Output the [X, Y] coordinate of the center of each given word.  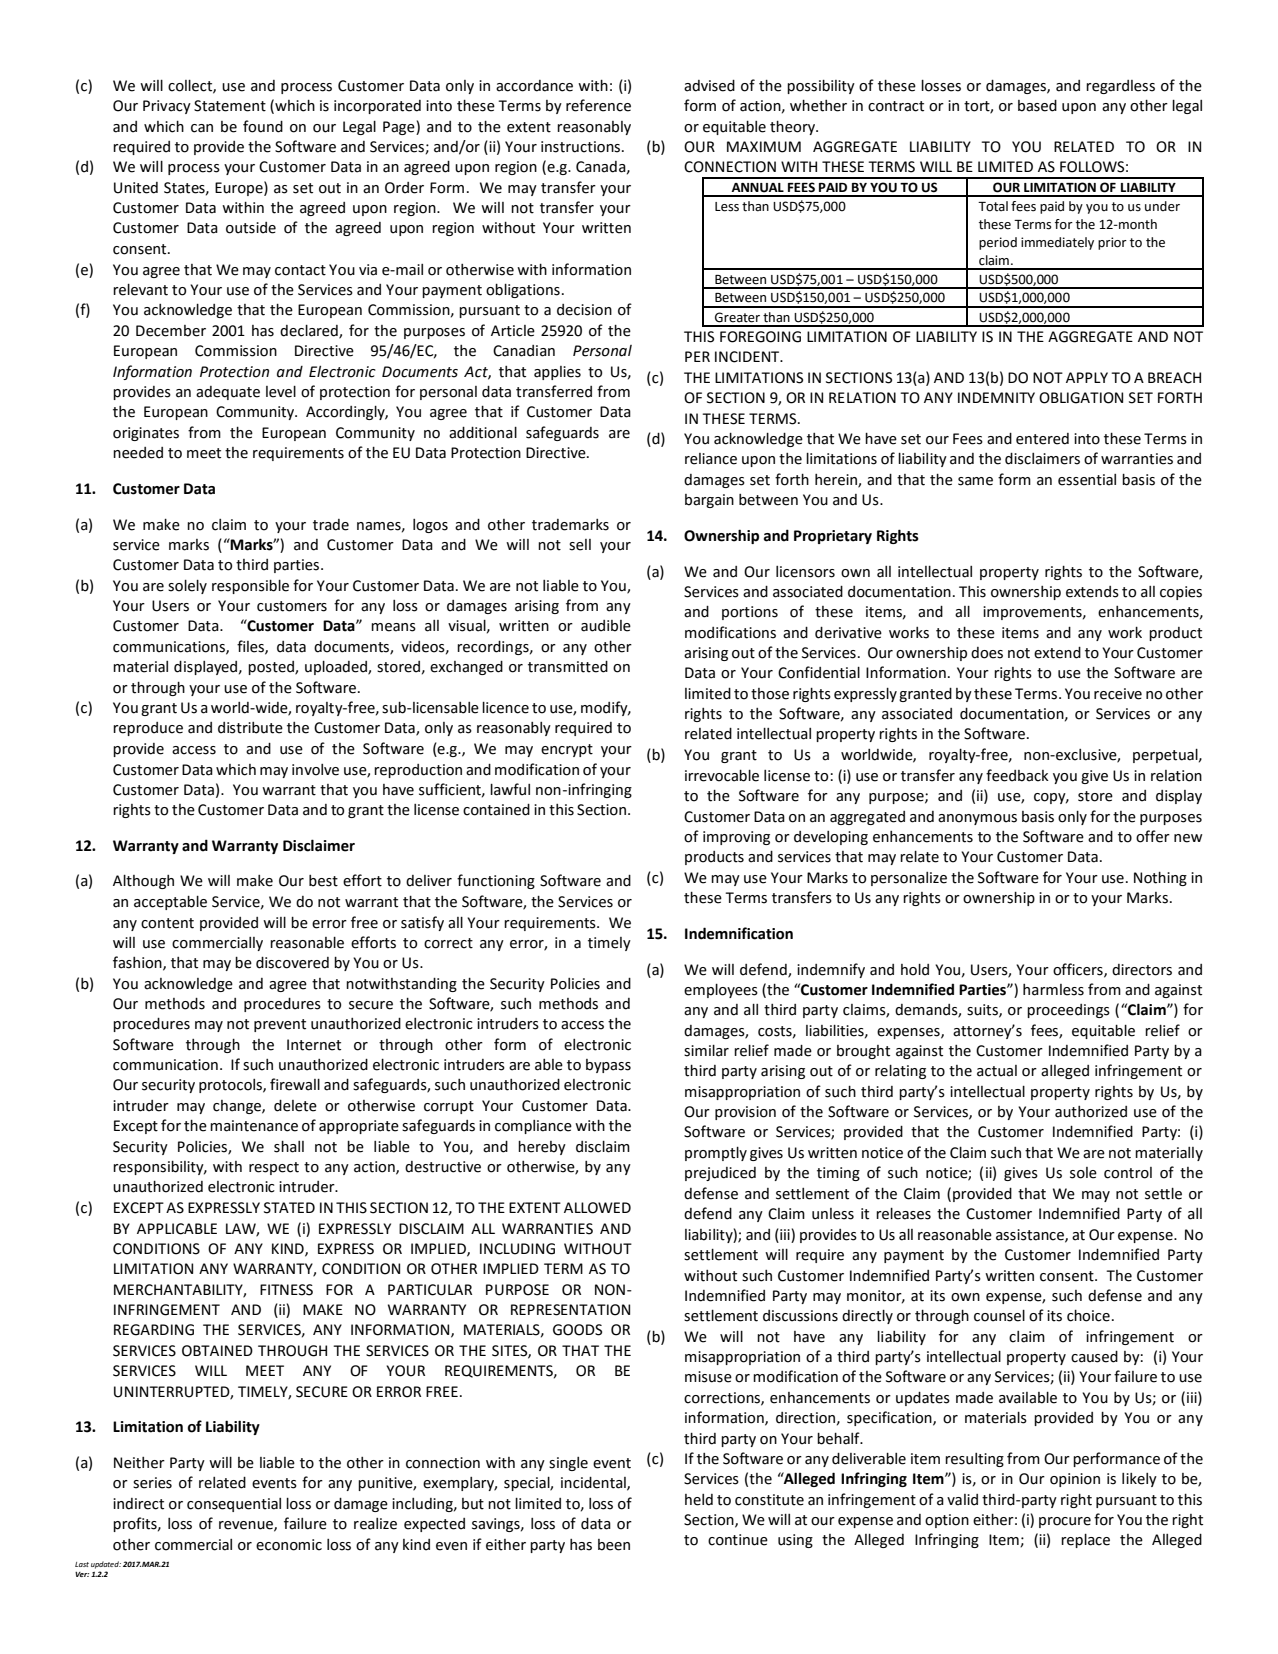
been [614, 1545]
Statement [230, 106]
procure [1065, 1522]
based [1037, 106]
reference [598, 105]
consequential [234, 1505]
